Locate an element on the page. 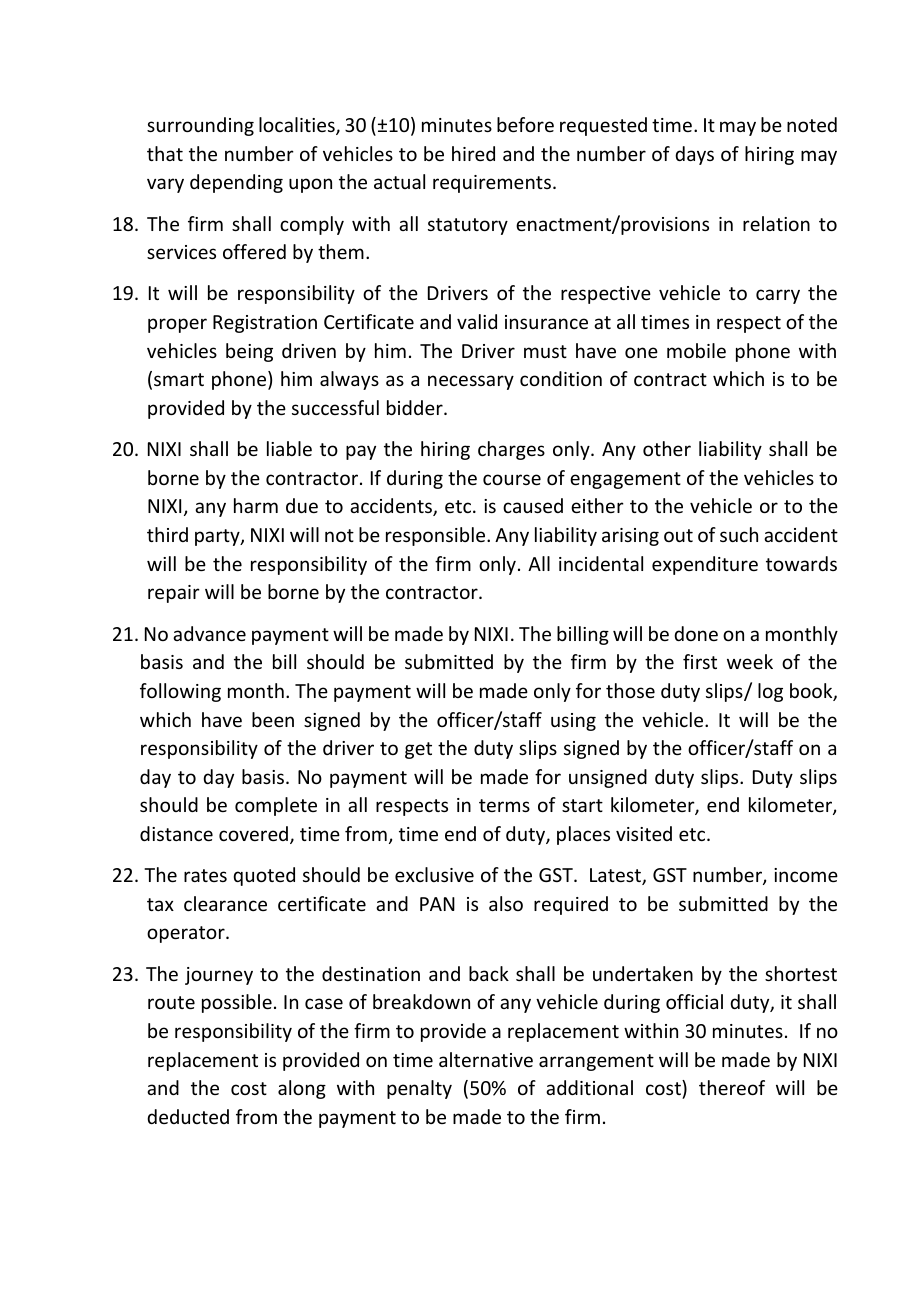 The width and height of the image is (924, 1308). depending is located at coordinates (236, 183).
